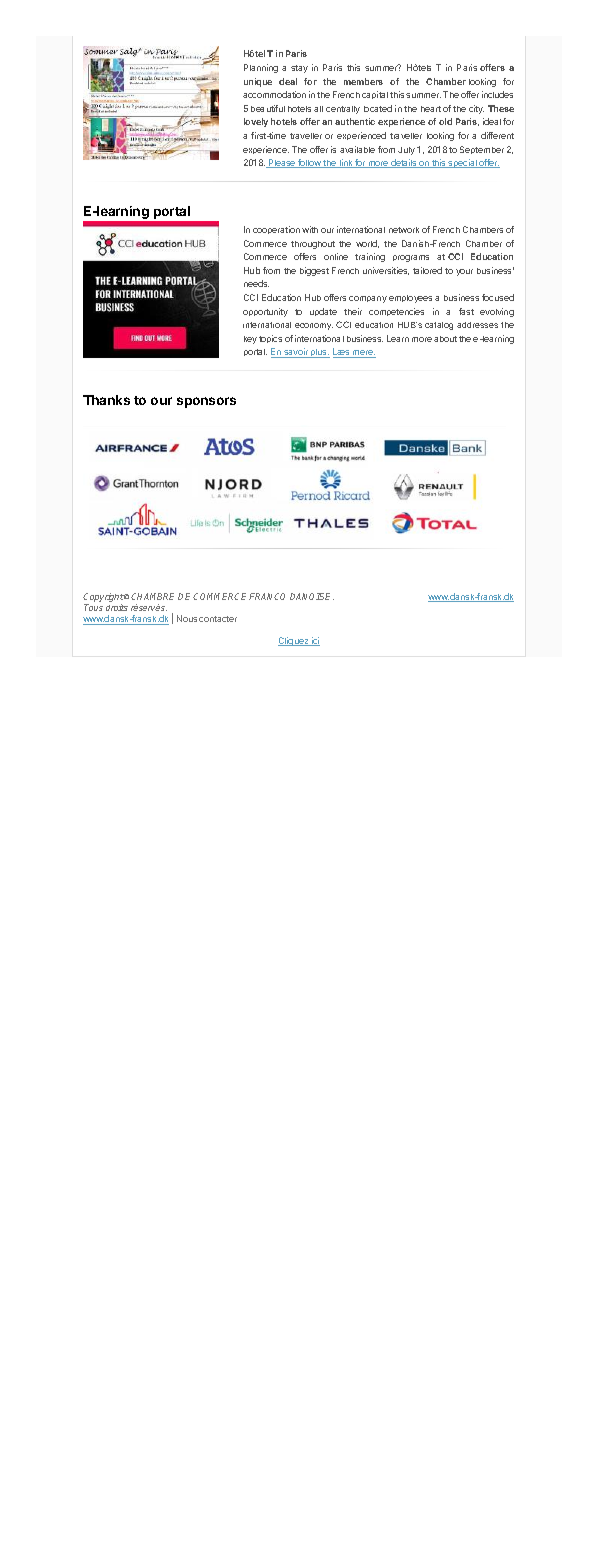  Describe the element at coordinates (294, 641) in the screenshot. I see `Cliquez` at that location.
